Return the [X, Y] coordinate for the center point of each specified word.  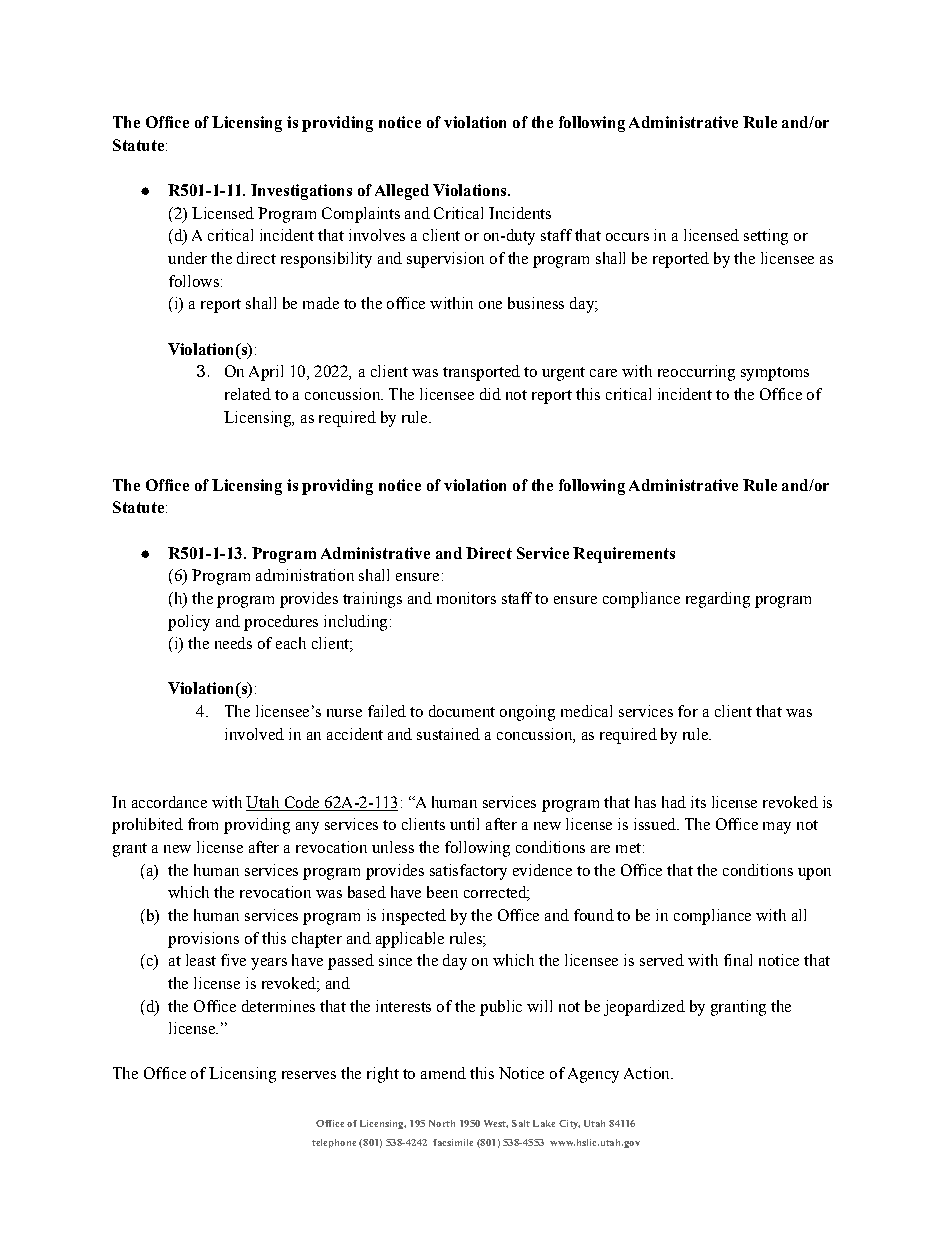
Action [648, 1073]
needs [233, 643]
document [462, 711]
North [442, 1123]
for [688, 711]
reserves [309, 1075]
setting [766, 237]
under [187, 258]
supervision [445, 260]
